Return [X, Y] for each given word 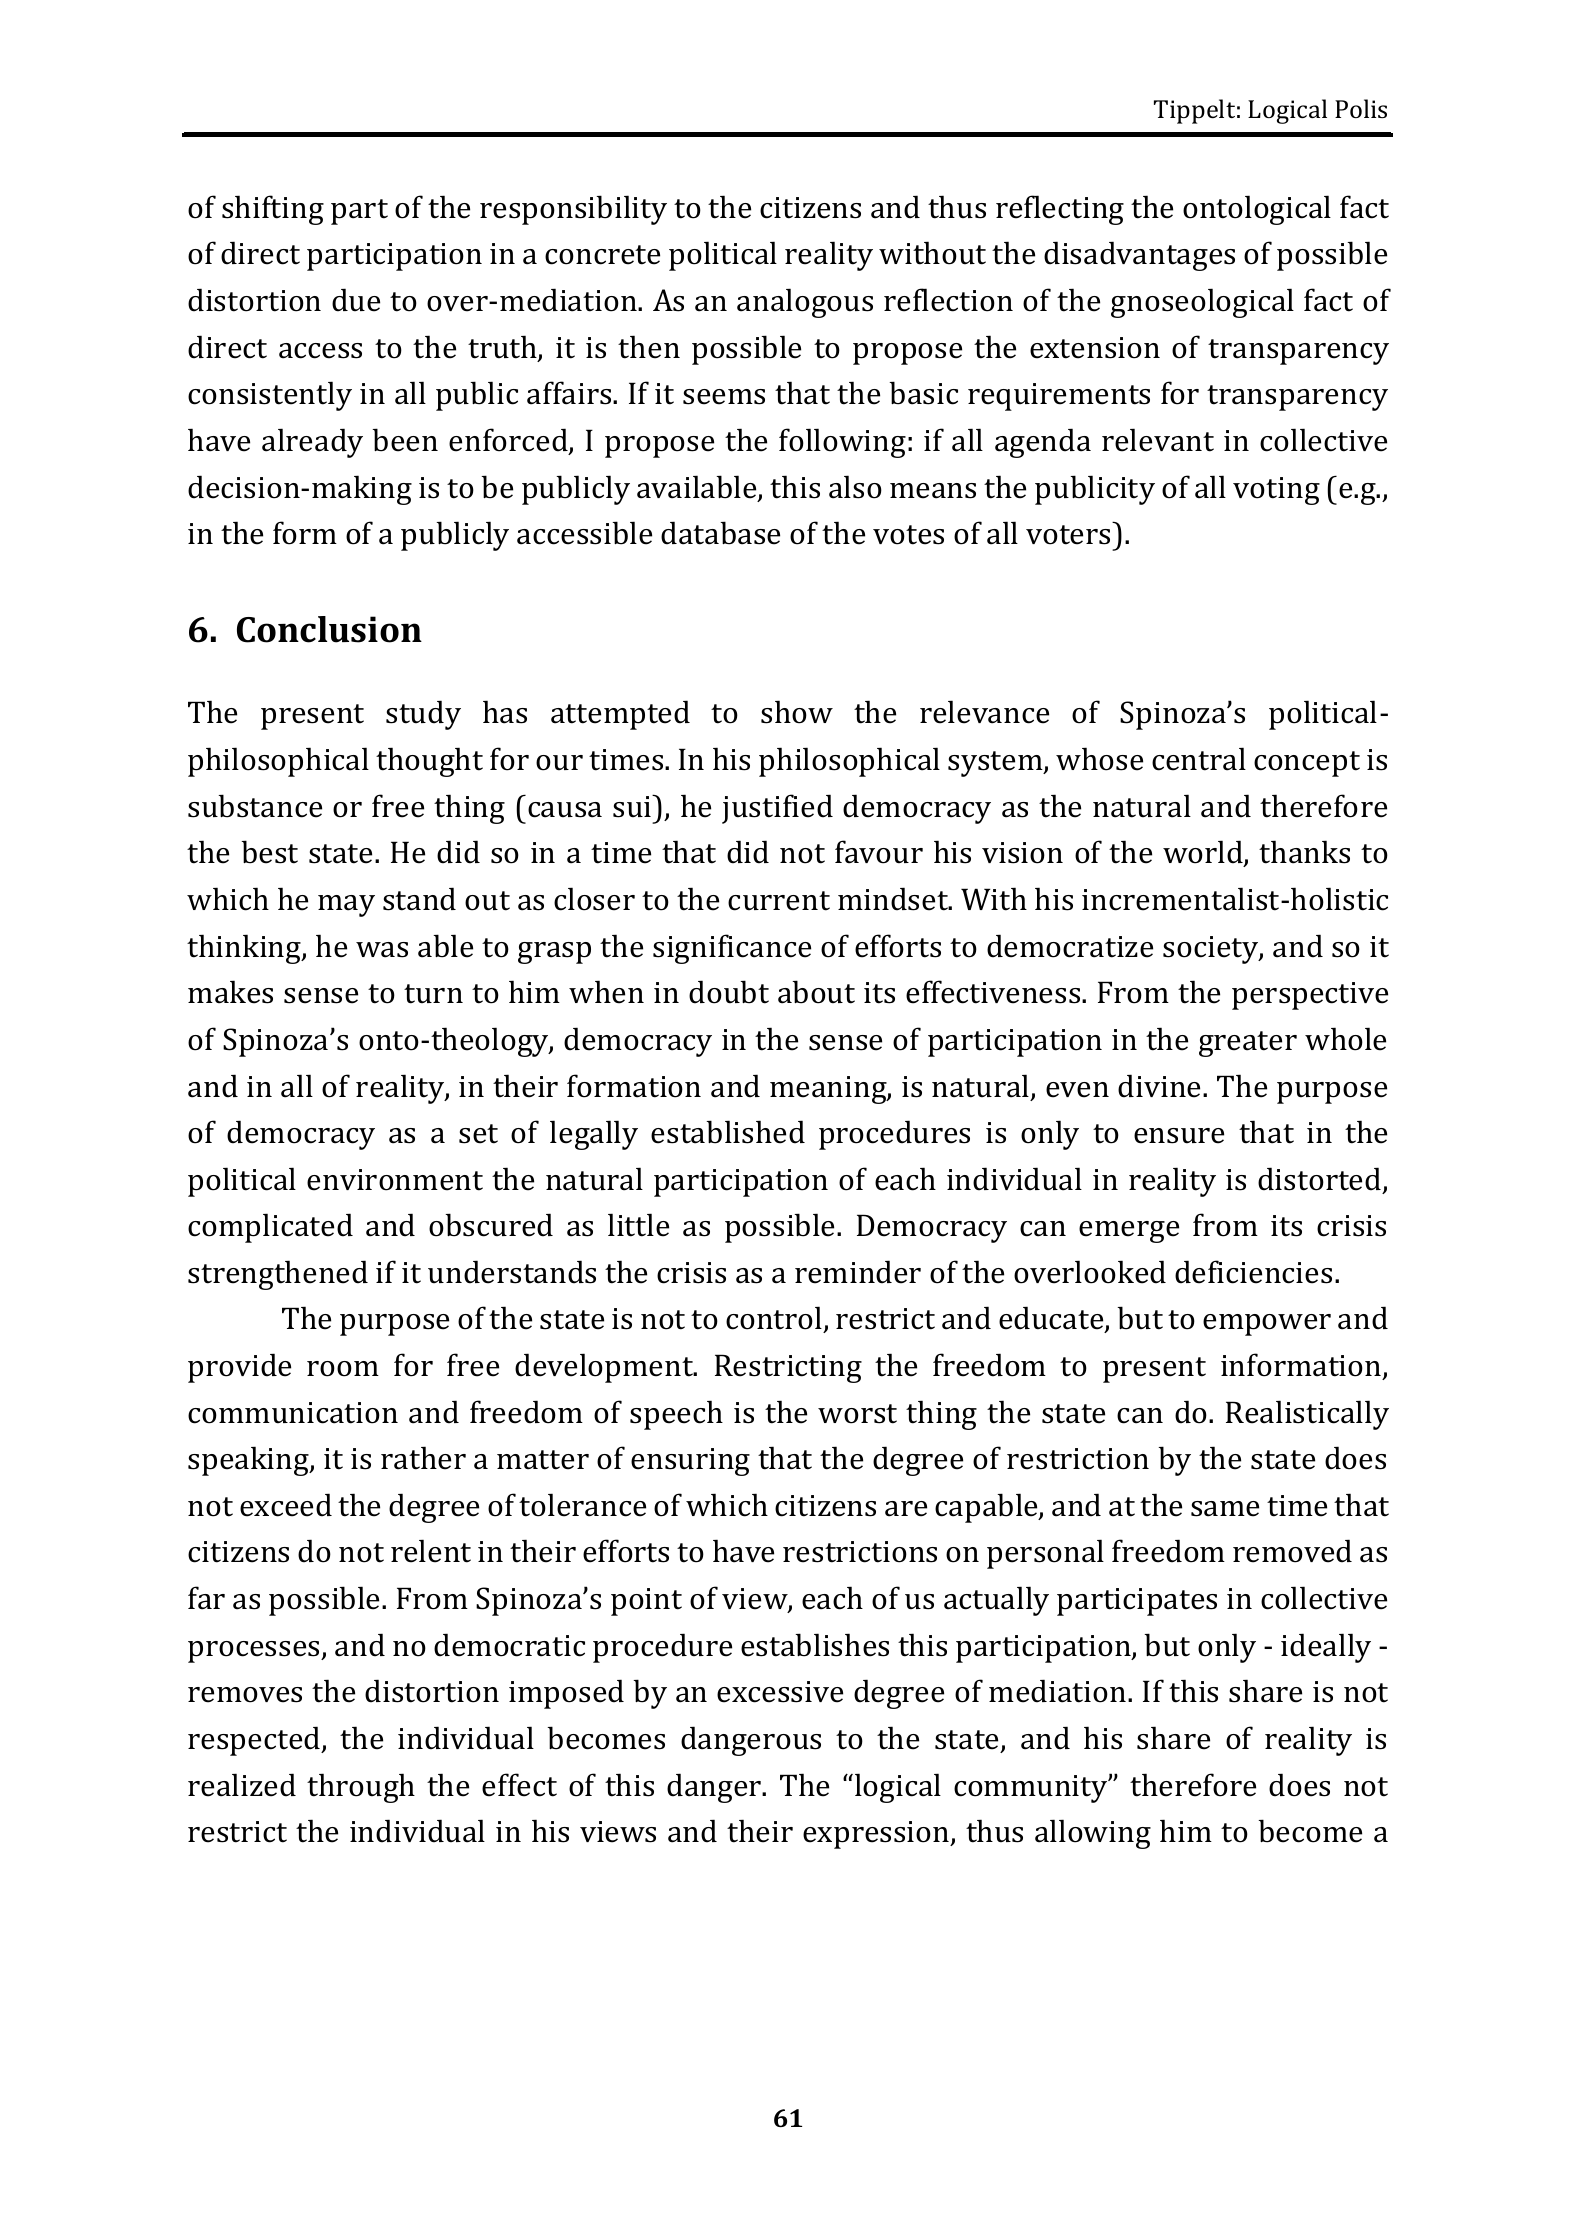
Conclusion [329, 629]
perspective [1310, 996]
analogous [805, 303]
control [775, 1319]
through [361, 1788]
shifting [273, 210]
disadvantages [1139, 256]
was [382, 950]
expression [877, 1835]
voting [1276, 491]
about [816, 992]
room [343, 1369]
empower [1267, 1325]
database [720, 533]
